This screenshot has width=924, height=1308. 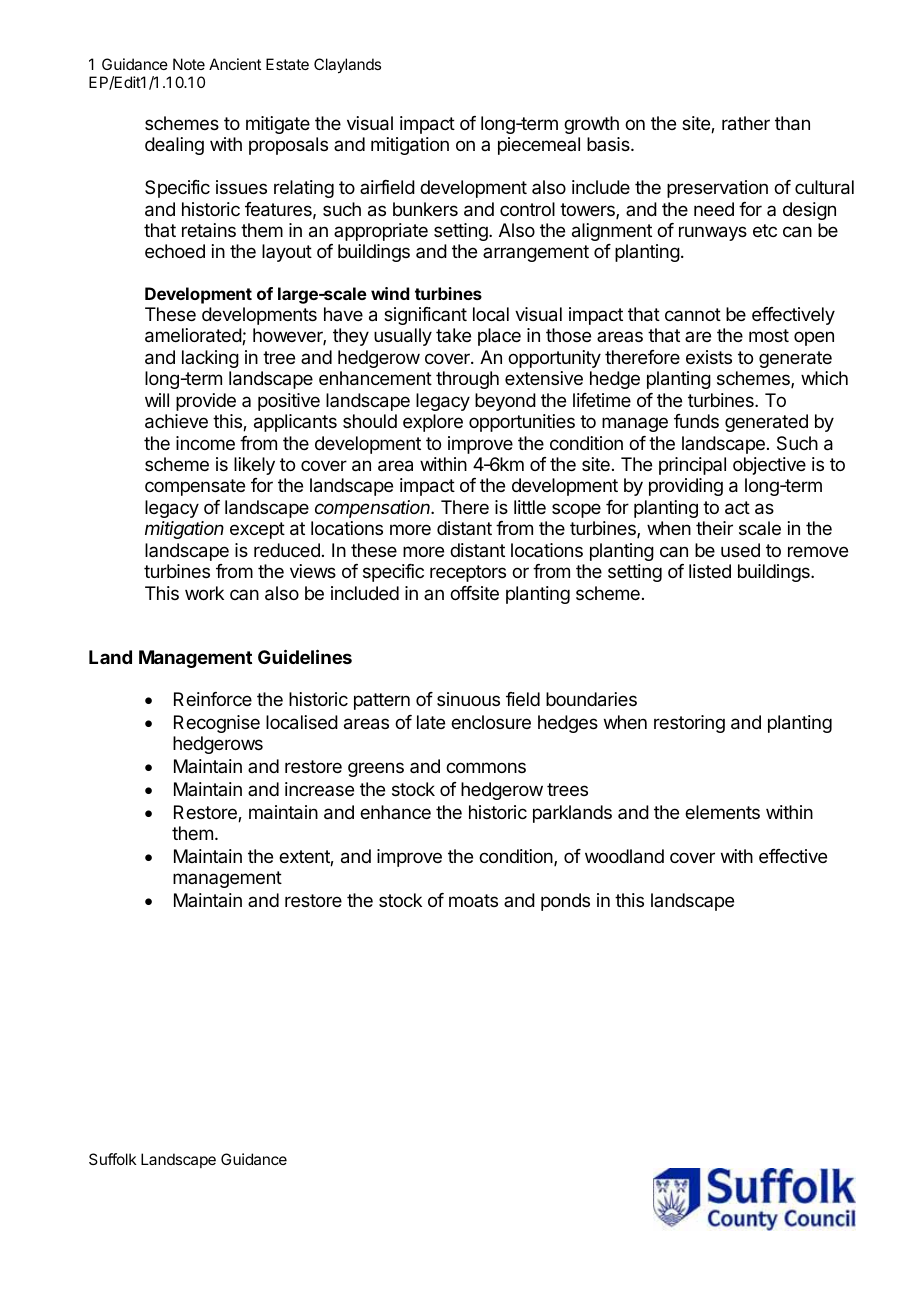 What do you see at coordinates (453, 335) in the screenshot?
I see `take` at bounding box center [453, 335].
